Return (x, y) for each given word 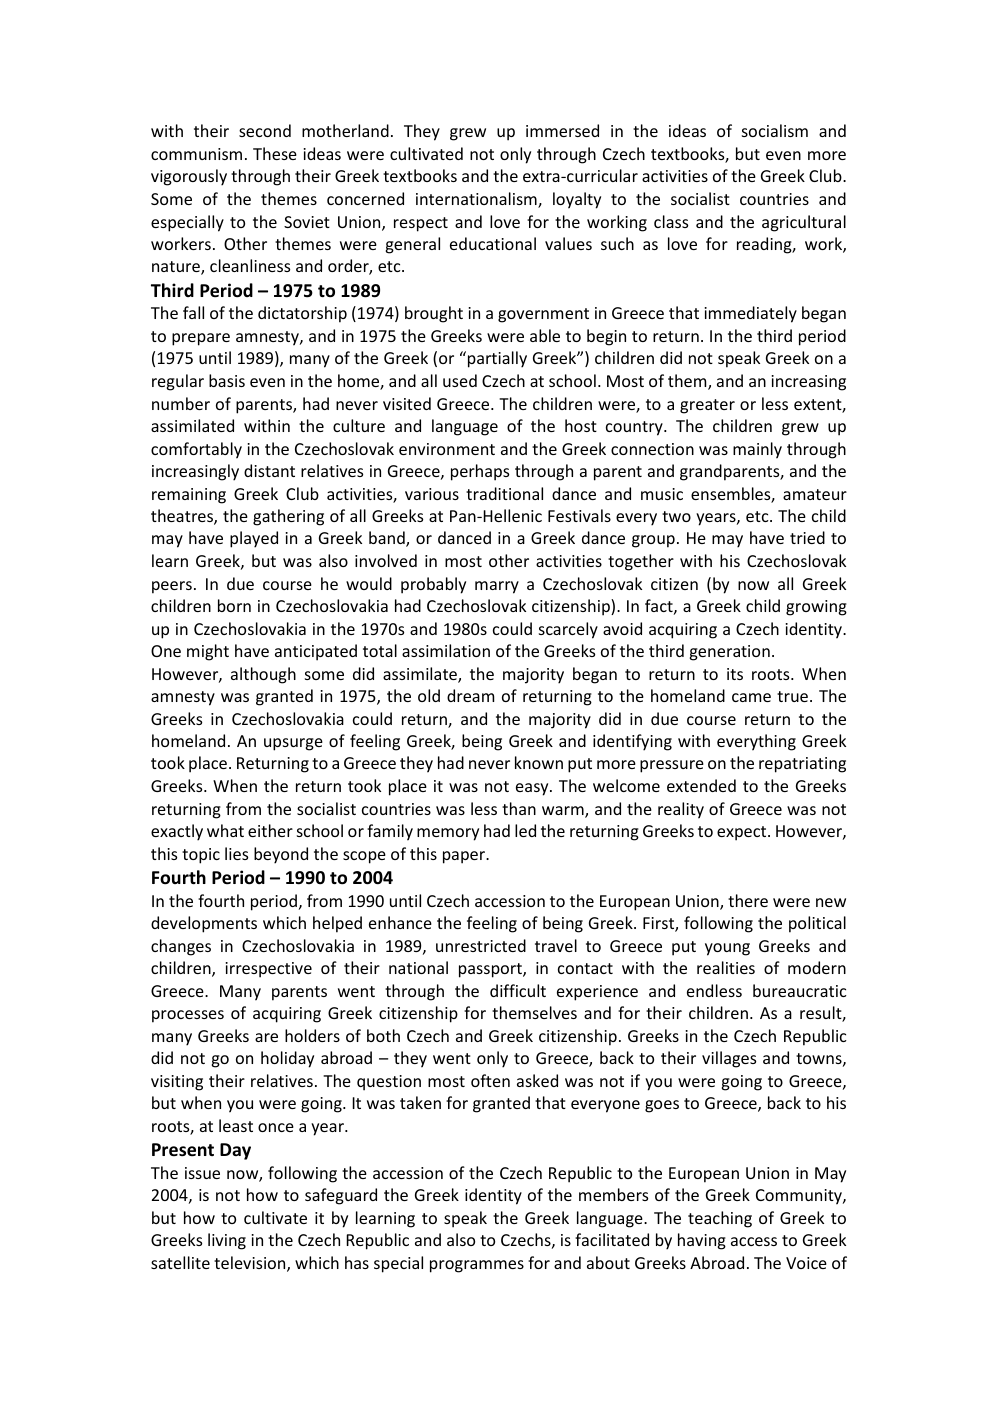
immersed (562, 130)
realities (726, 967)
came (751, 697)
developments (204, 924)
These (275, 153)
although (263, 675)
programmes (477, 1266)
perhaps (480, 472)
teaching (720, 1219)
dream (470, 695)
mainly (757, 450)
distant (269, 470)
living (227, 1241)
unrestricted (481, 945)
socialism (775, 130)
